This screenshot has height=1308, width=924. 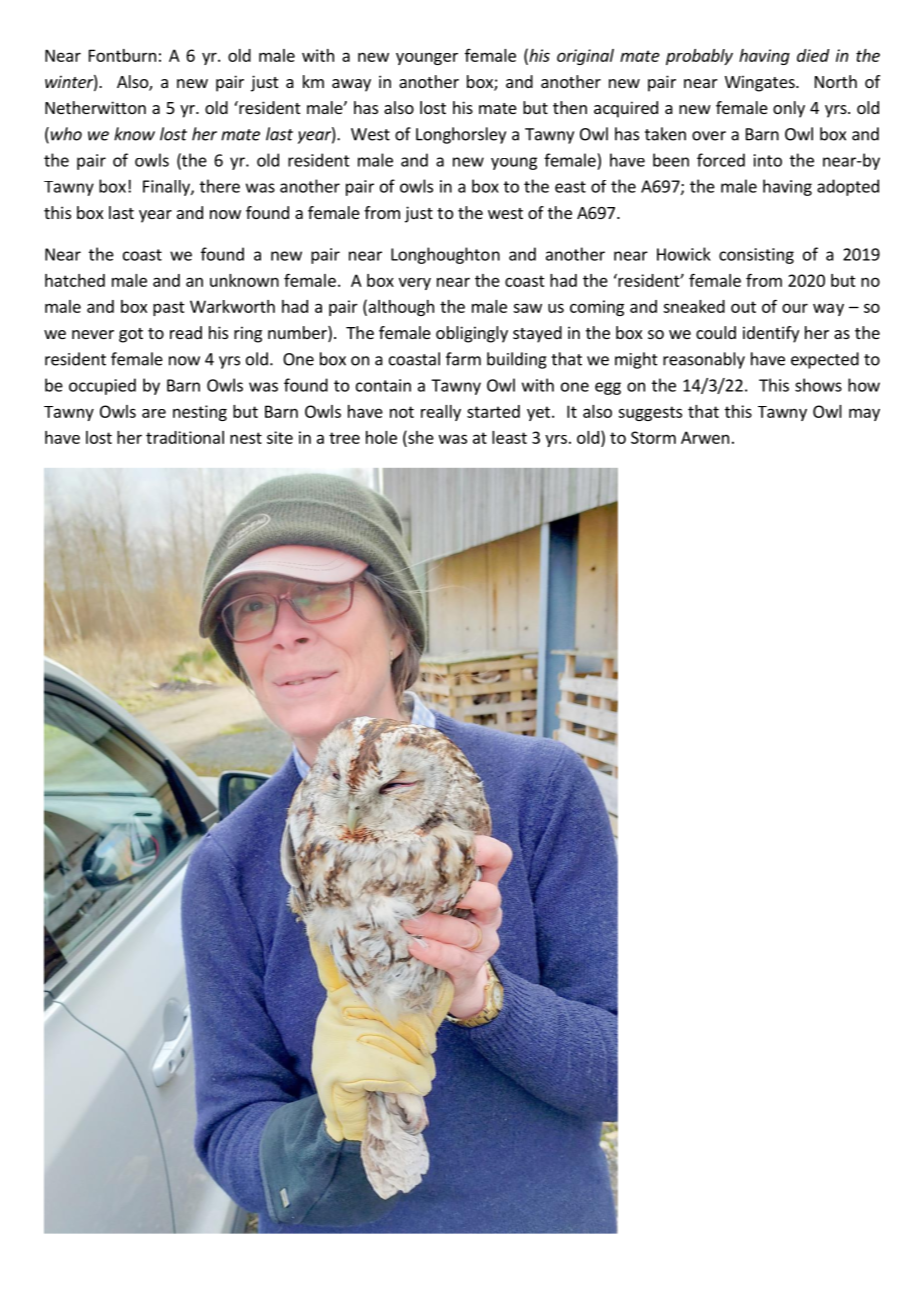 I want to click on who, so click(x=65, y=135).
